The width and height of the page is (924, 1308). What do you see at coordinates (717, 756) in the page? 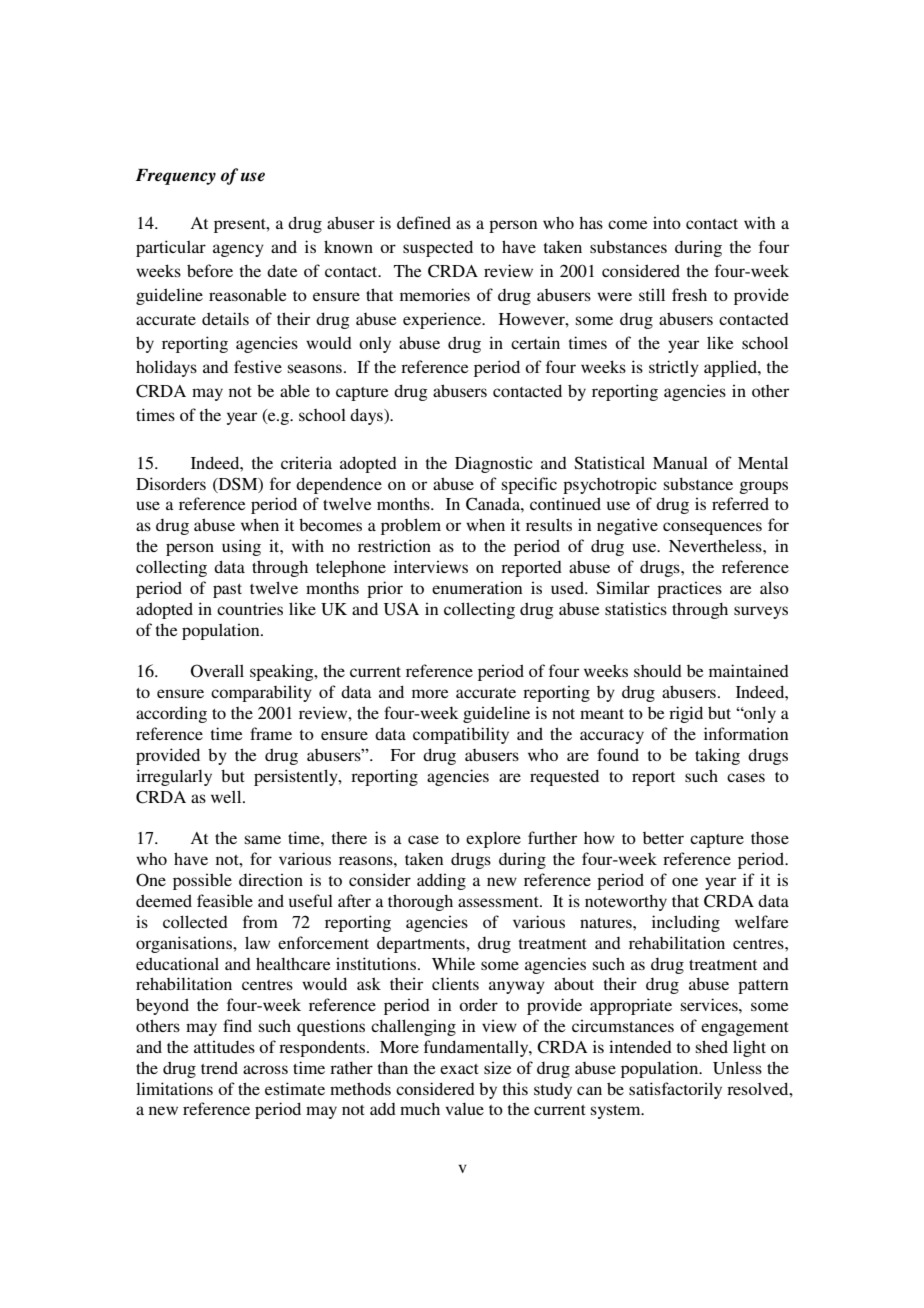
I see `taking` at bounding box center [717, 756].
